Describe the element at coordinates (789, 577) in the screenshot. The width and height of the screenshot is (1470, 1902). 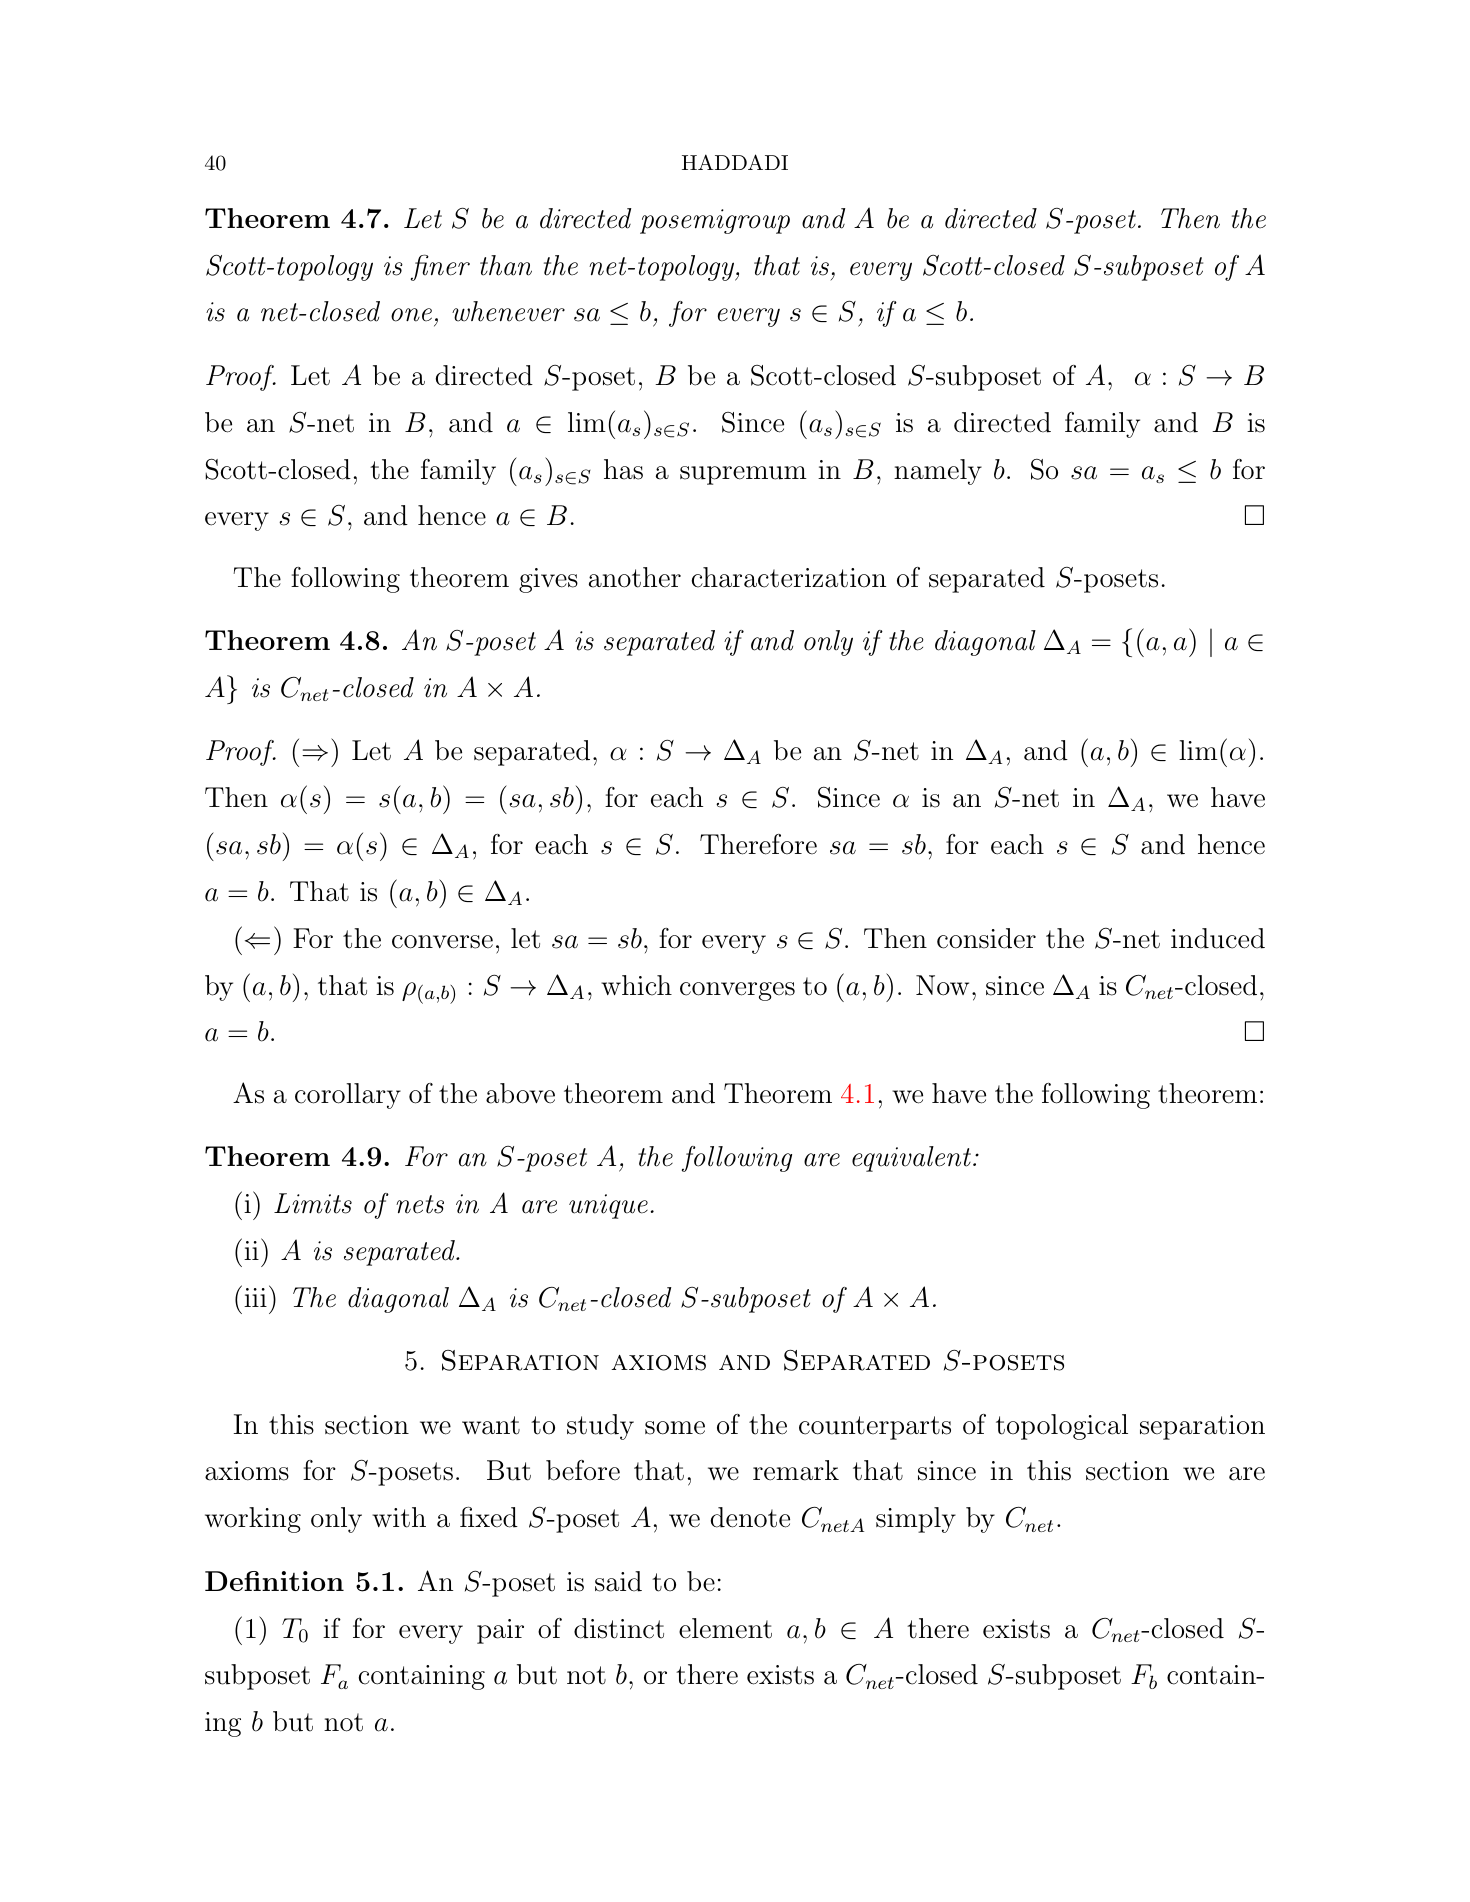
I see `characterization` at that location.
